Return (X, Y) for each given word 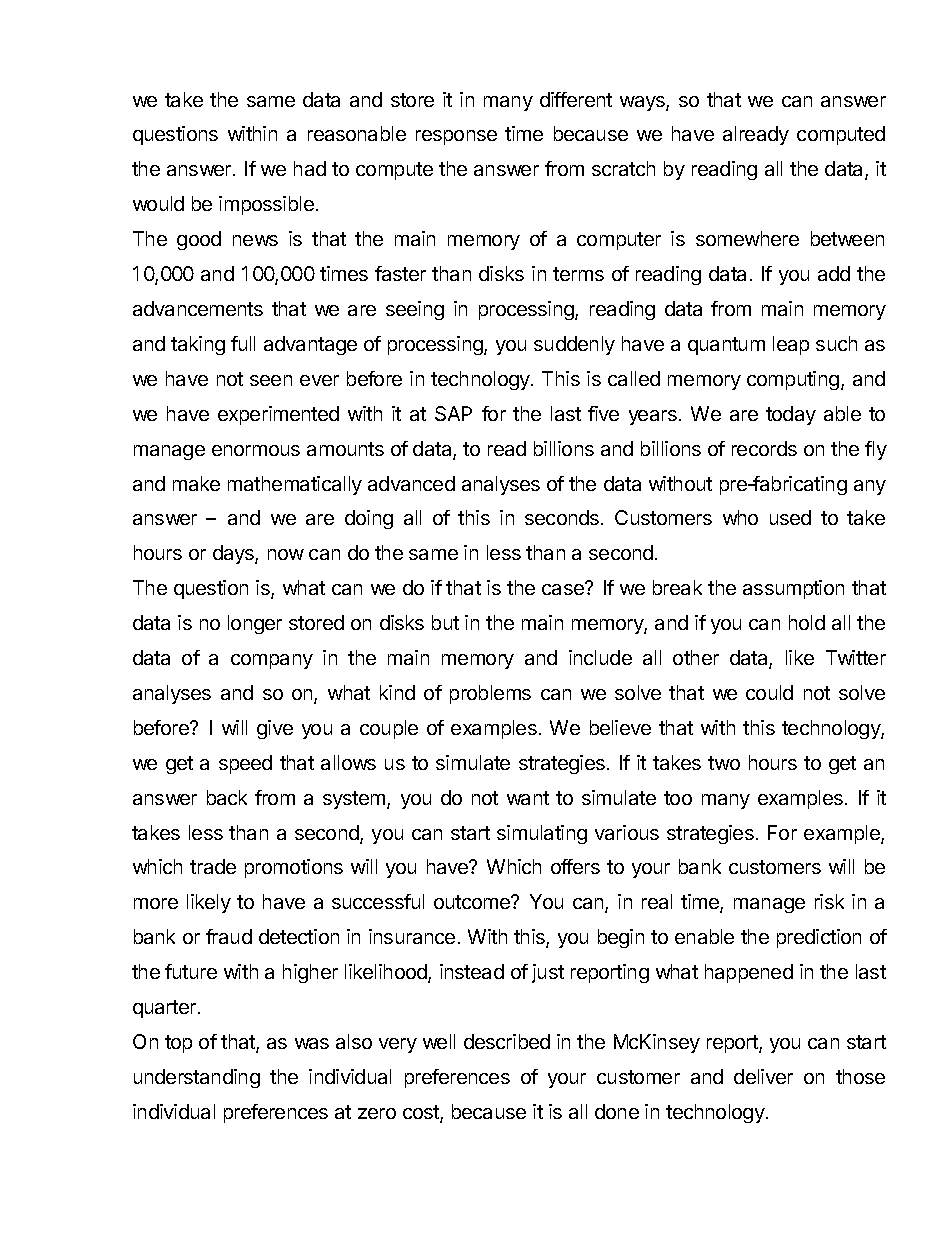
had (310, 168)
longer (255, 624)
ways (643, 103)
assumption (793, 589)
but (445, 622)
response (456, 137)
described (507, 1041)
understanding (197, 1078)
